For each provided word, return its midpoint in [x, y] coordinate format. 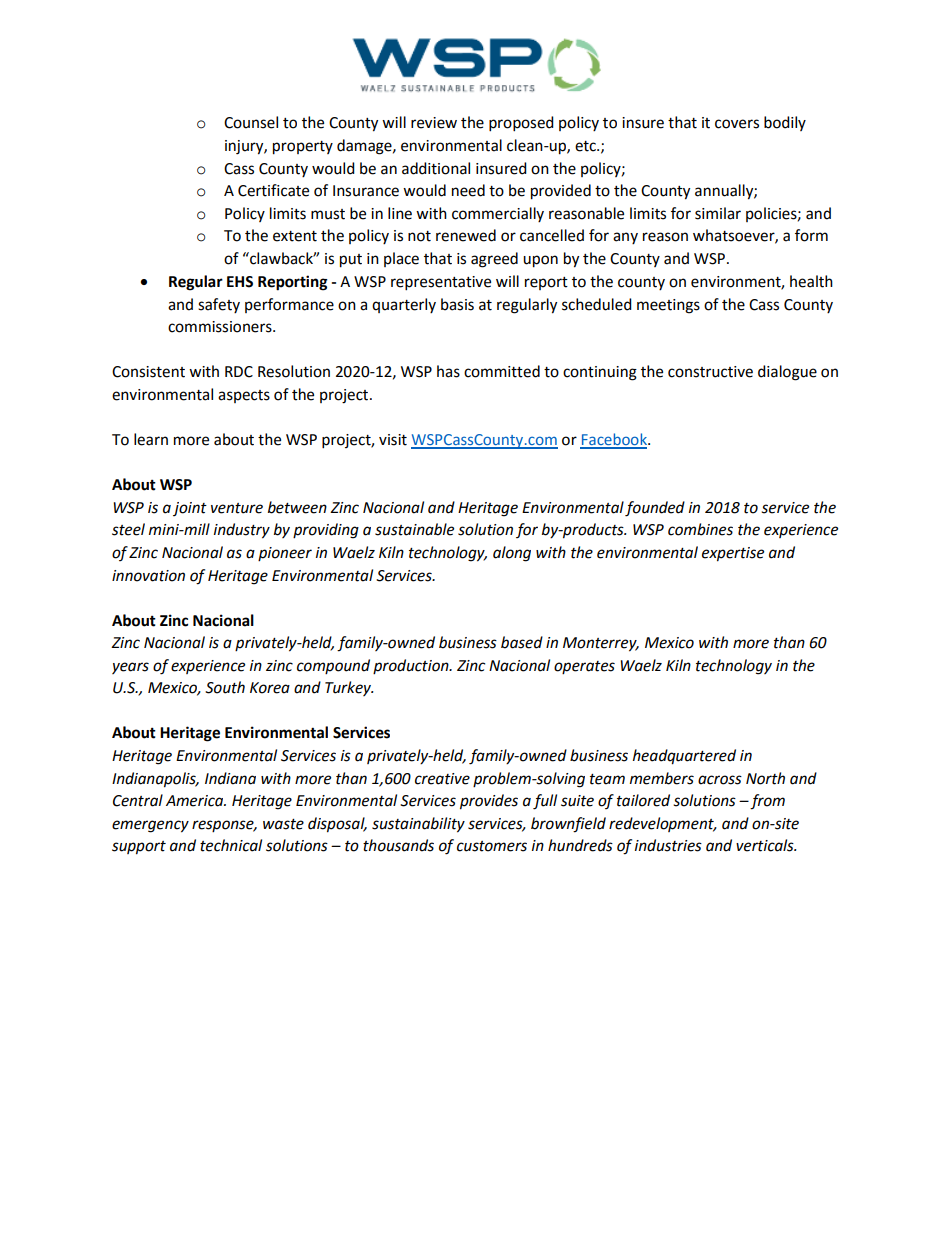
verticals [766, 845]
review [434, 123]
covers [737, 124]
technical [231, 845]
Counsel [251, 122]
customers [492, 846]
